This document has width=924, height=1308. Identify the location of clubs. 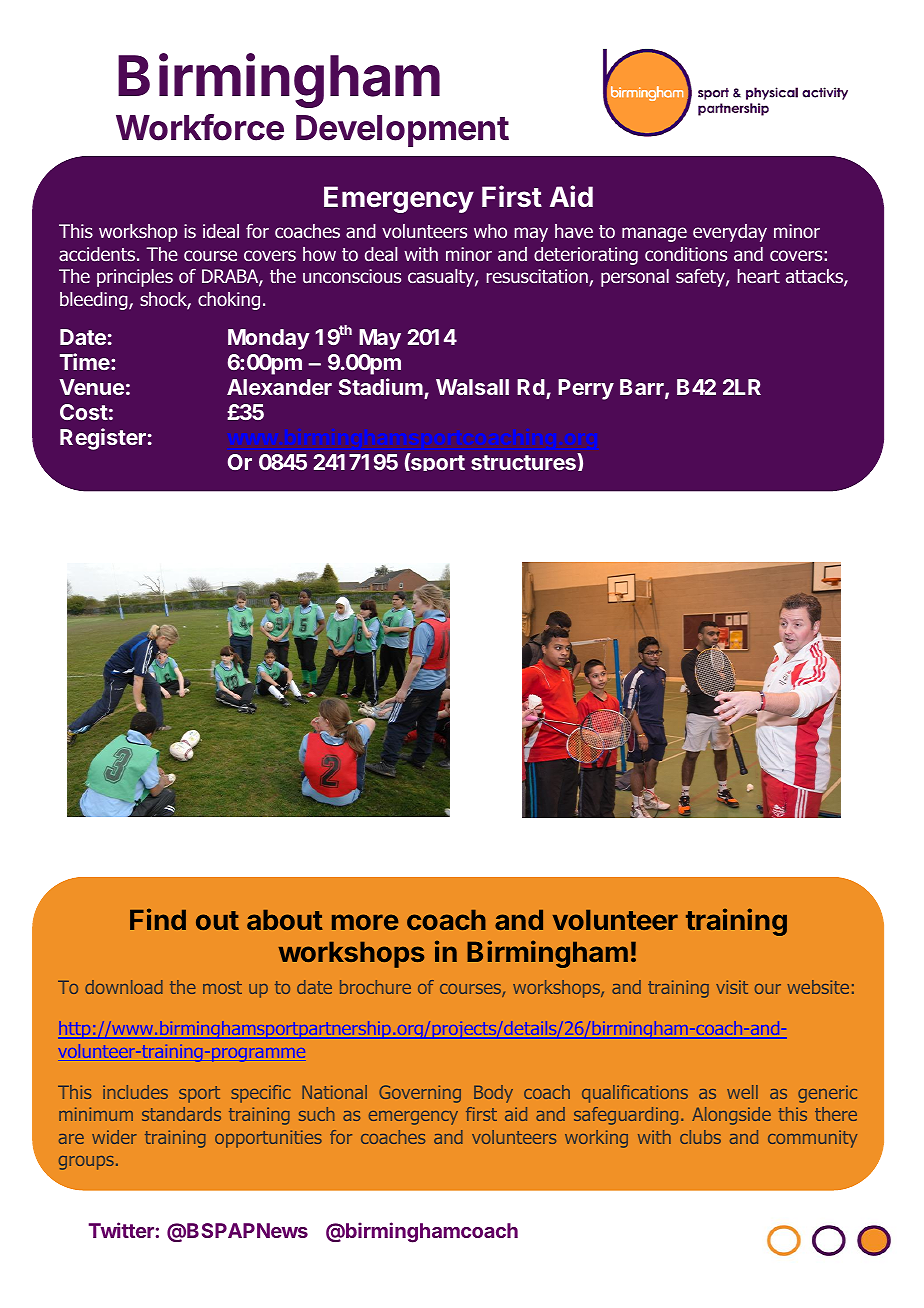
(700, 1137).
